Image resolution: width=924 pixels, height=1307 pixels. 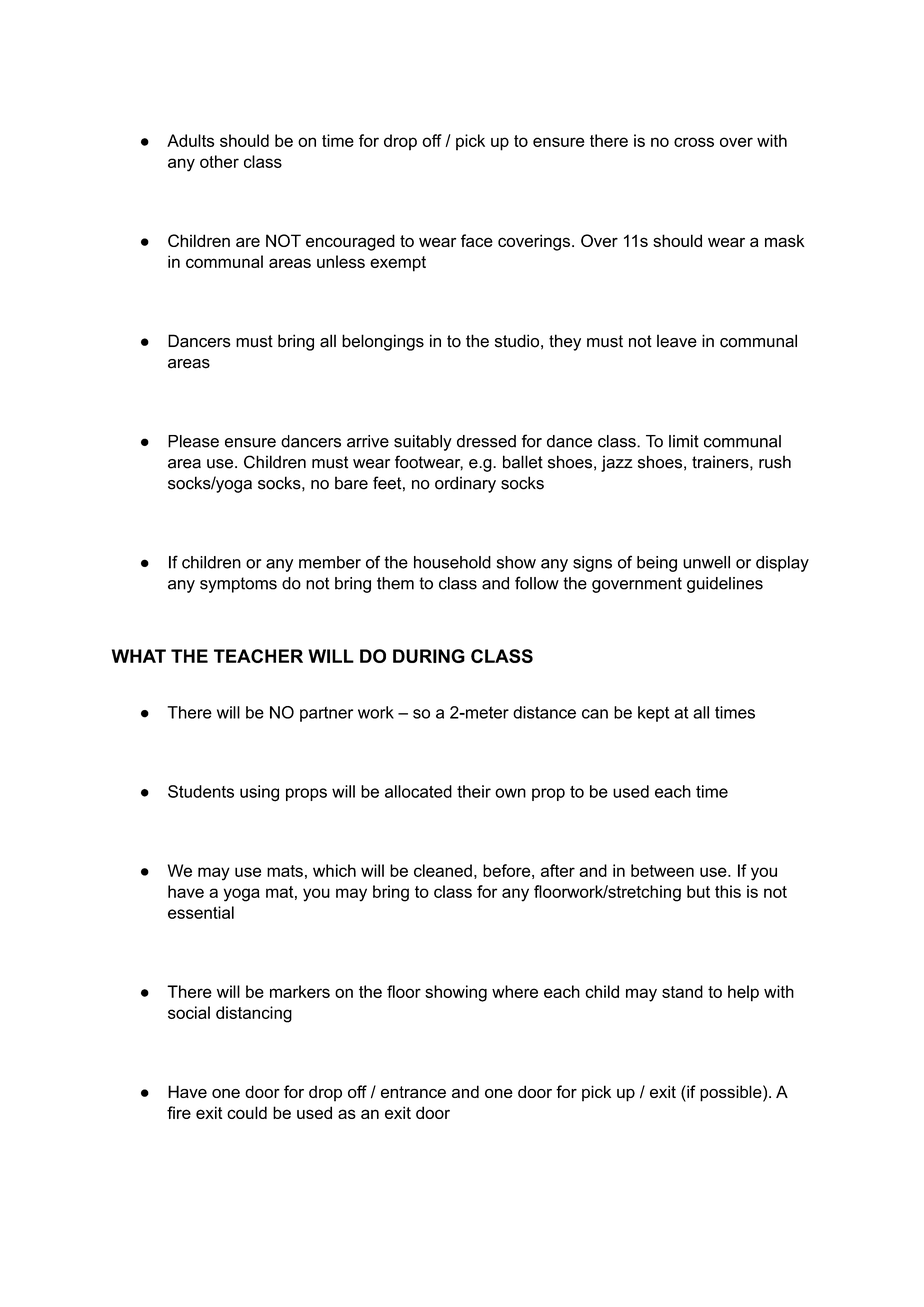 What do you see at coordinates (285, 871) in the page?
I see `mats` at bounding box center [285, 871].
